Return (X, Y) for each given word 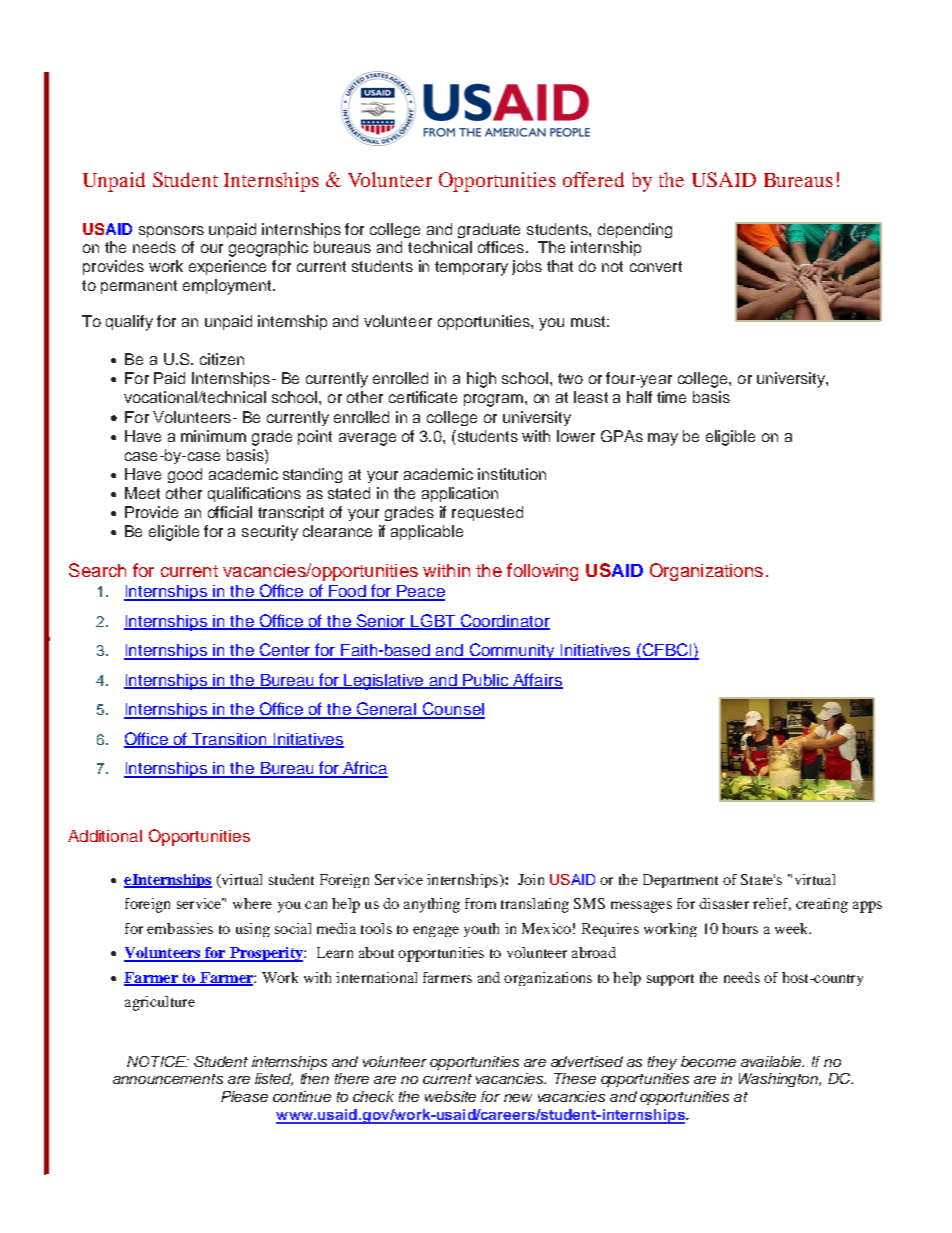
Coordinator (504, 621)
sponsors (171, 232)
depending (635, 230)
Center (285, 651)
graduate (489, 230)
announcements (168, 1079)
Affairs (537, 680)
